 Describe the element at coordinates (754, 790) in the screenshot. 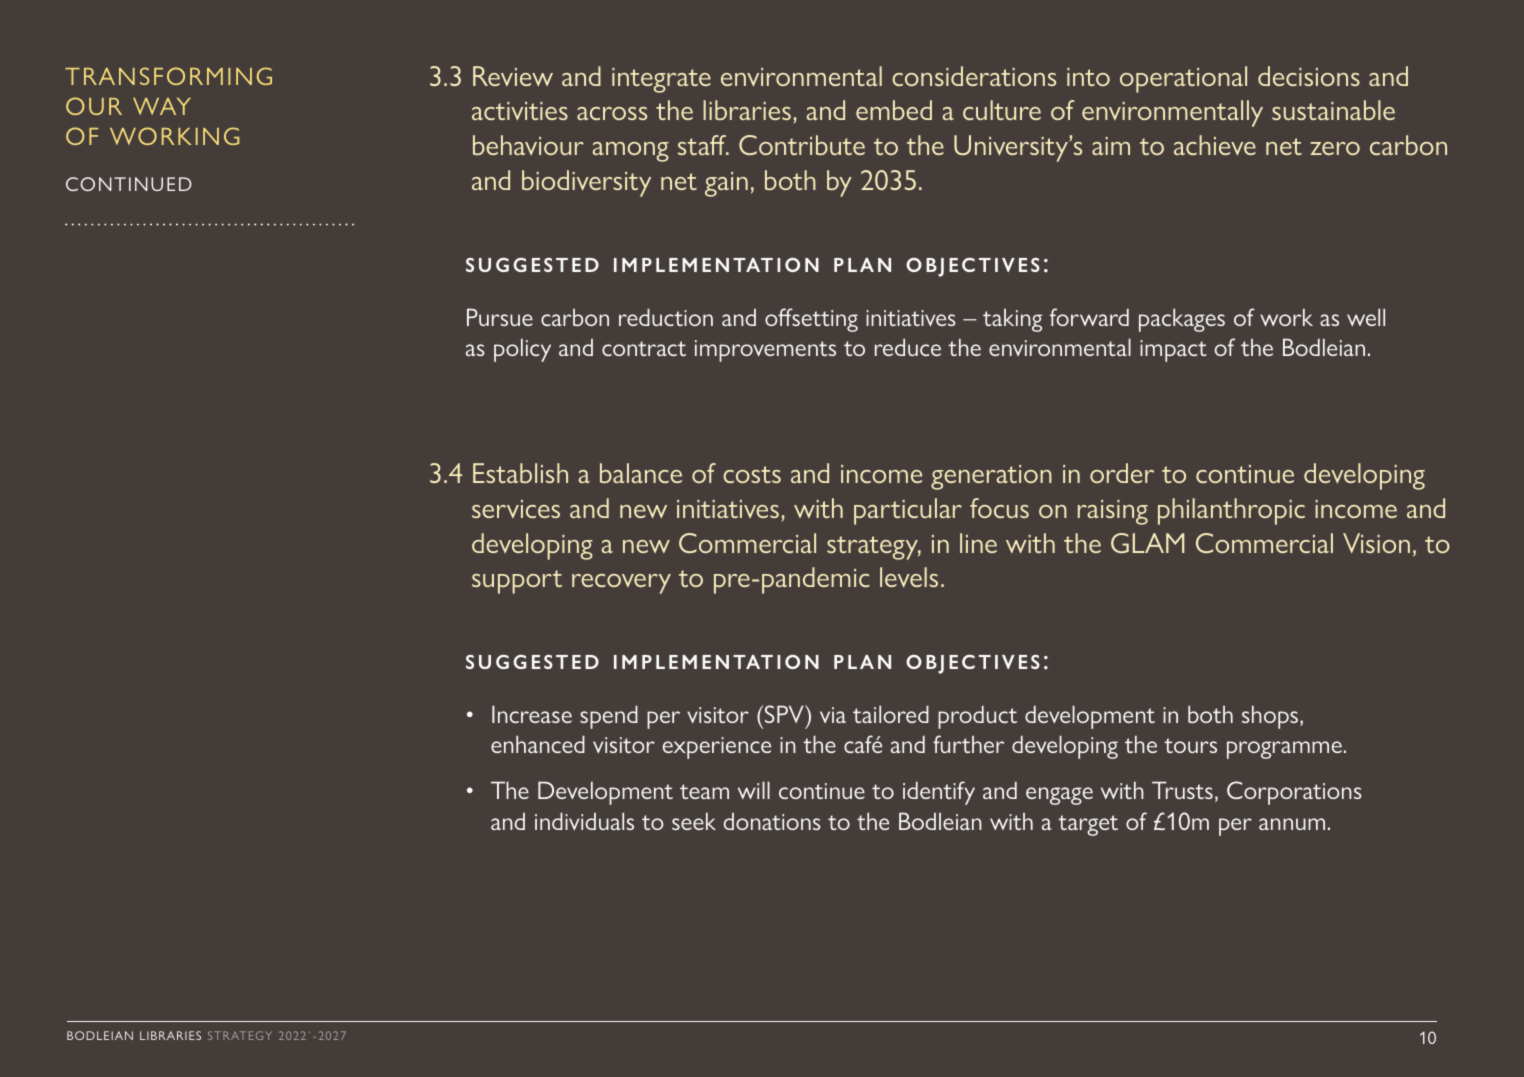

I see `will` at that location.
